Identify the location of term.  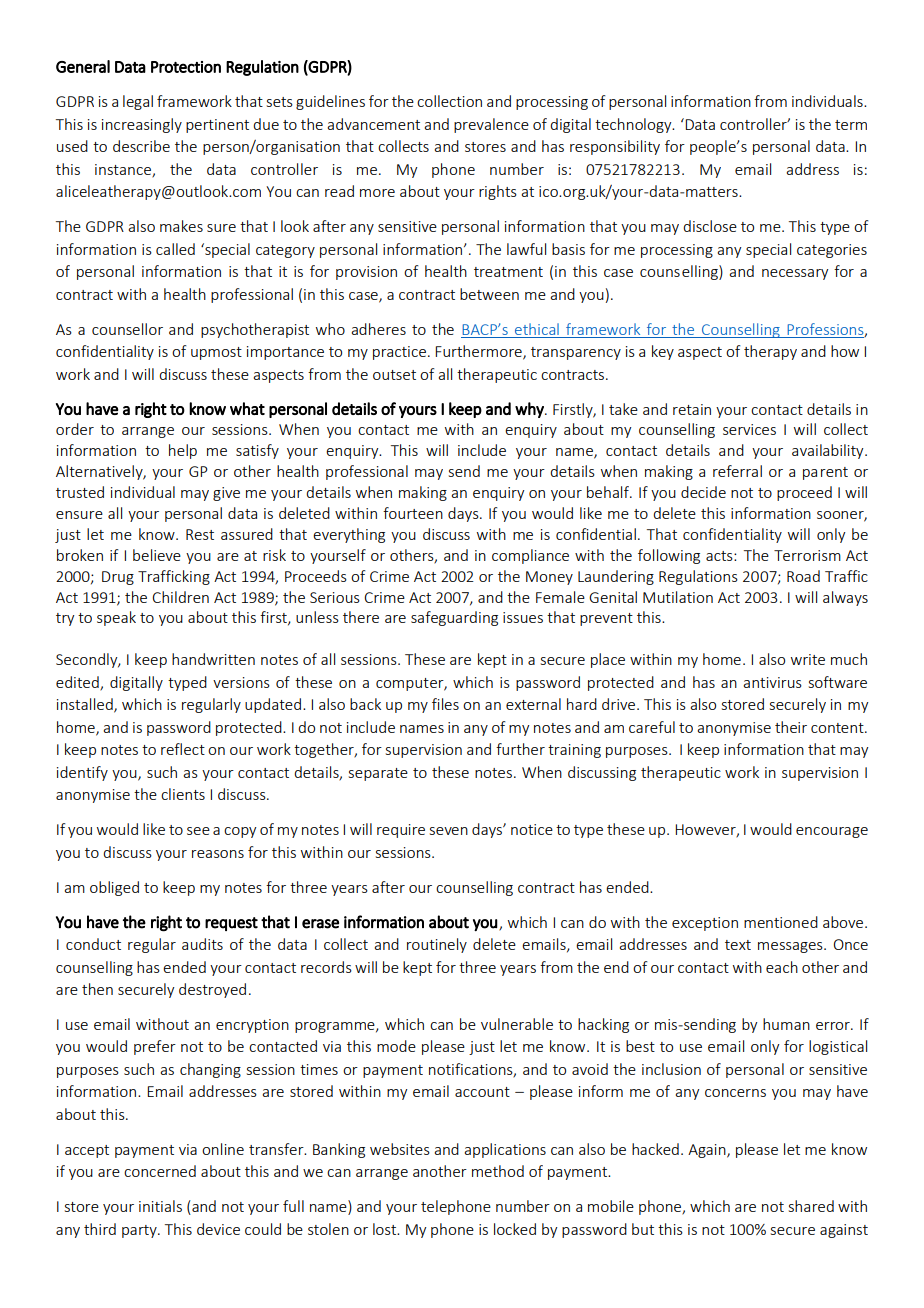
(851, 125).
